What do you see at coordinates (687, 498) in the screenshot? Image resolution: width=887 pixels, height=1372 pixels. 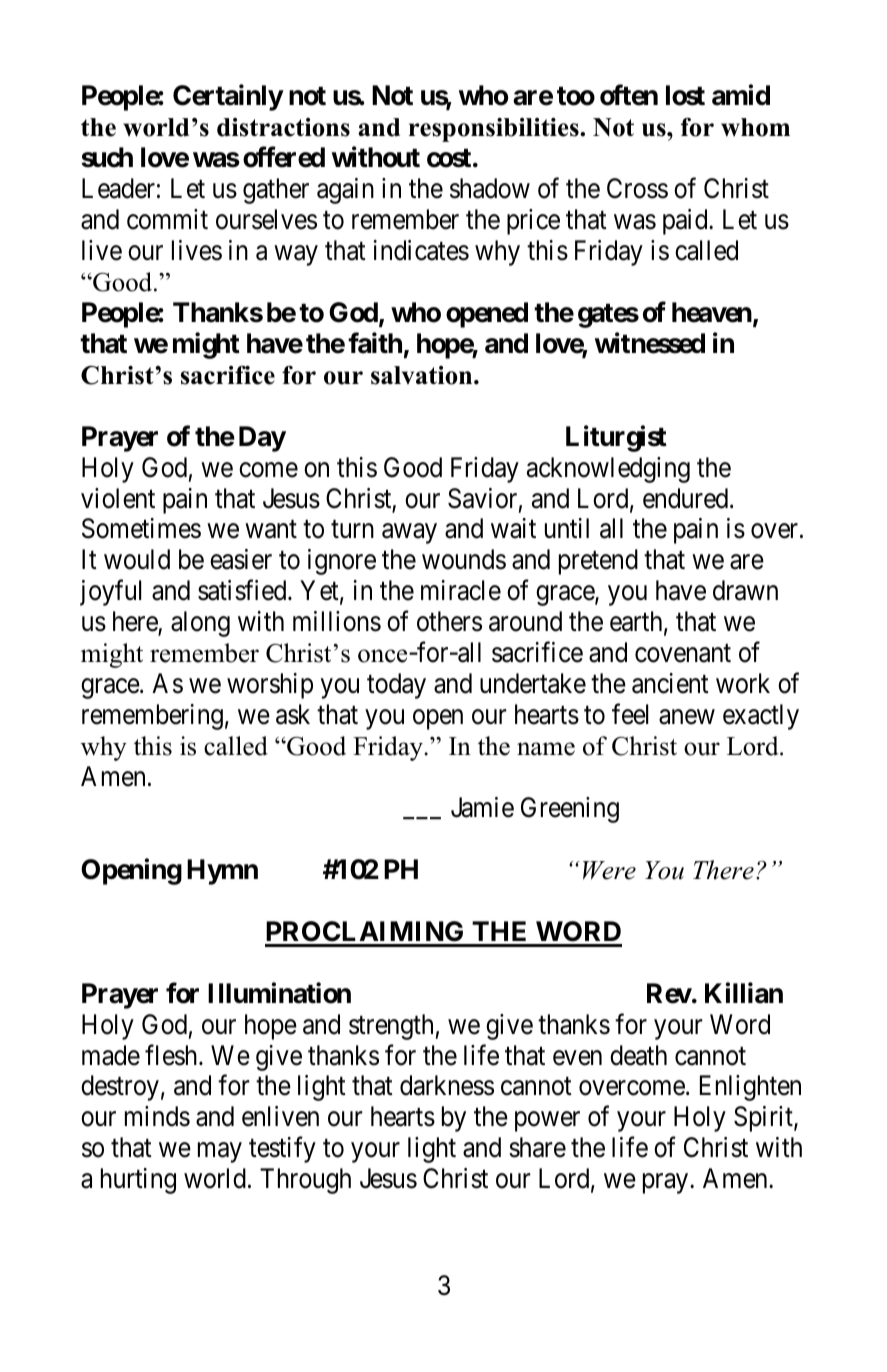 I see `endured` at bounding box center [687, 498].
